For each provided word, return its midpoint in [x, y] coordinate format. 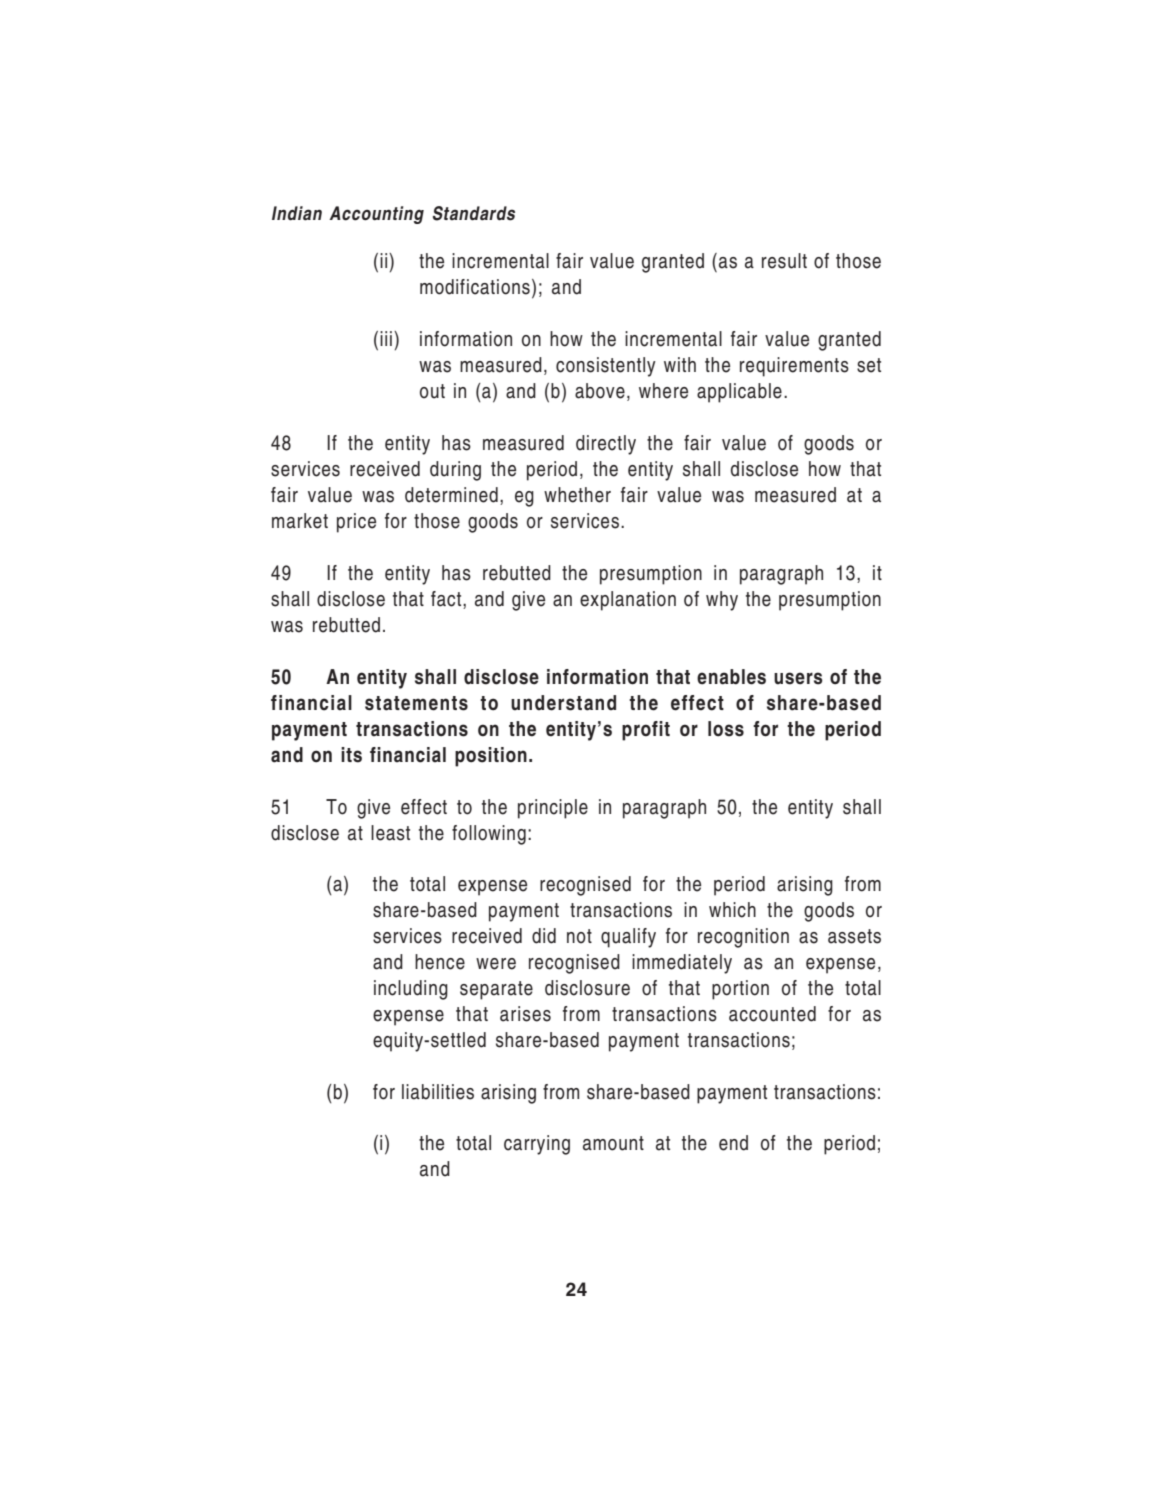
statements [416, 703]
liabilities [438, 1092]
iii [386, 338]
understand [563, 703]
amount [613, 1143]
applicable [739, 393]
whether [577, 495]
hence [440, 962]
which [732, 910]
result [784, 261]
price [356, 523]
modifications [475, 287]
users [798, 678]
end [733, 1143]
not [579, 936]
